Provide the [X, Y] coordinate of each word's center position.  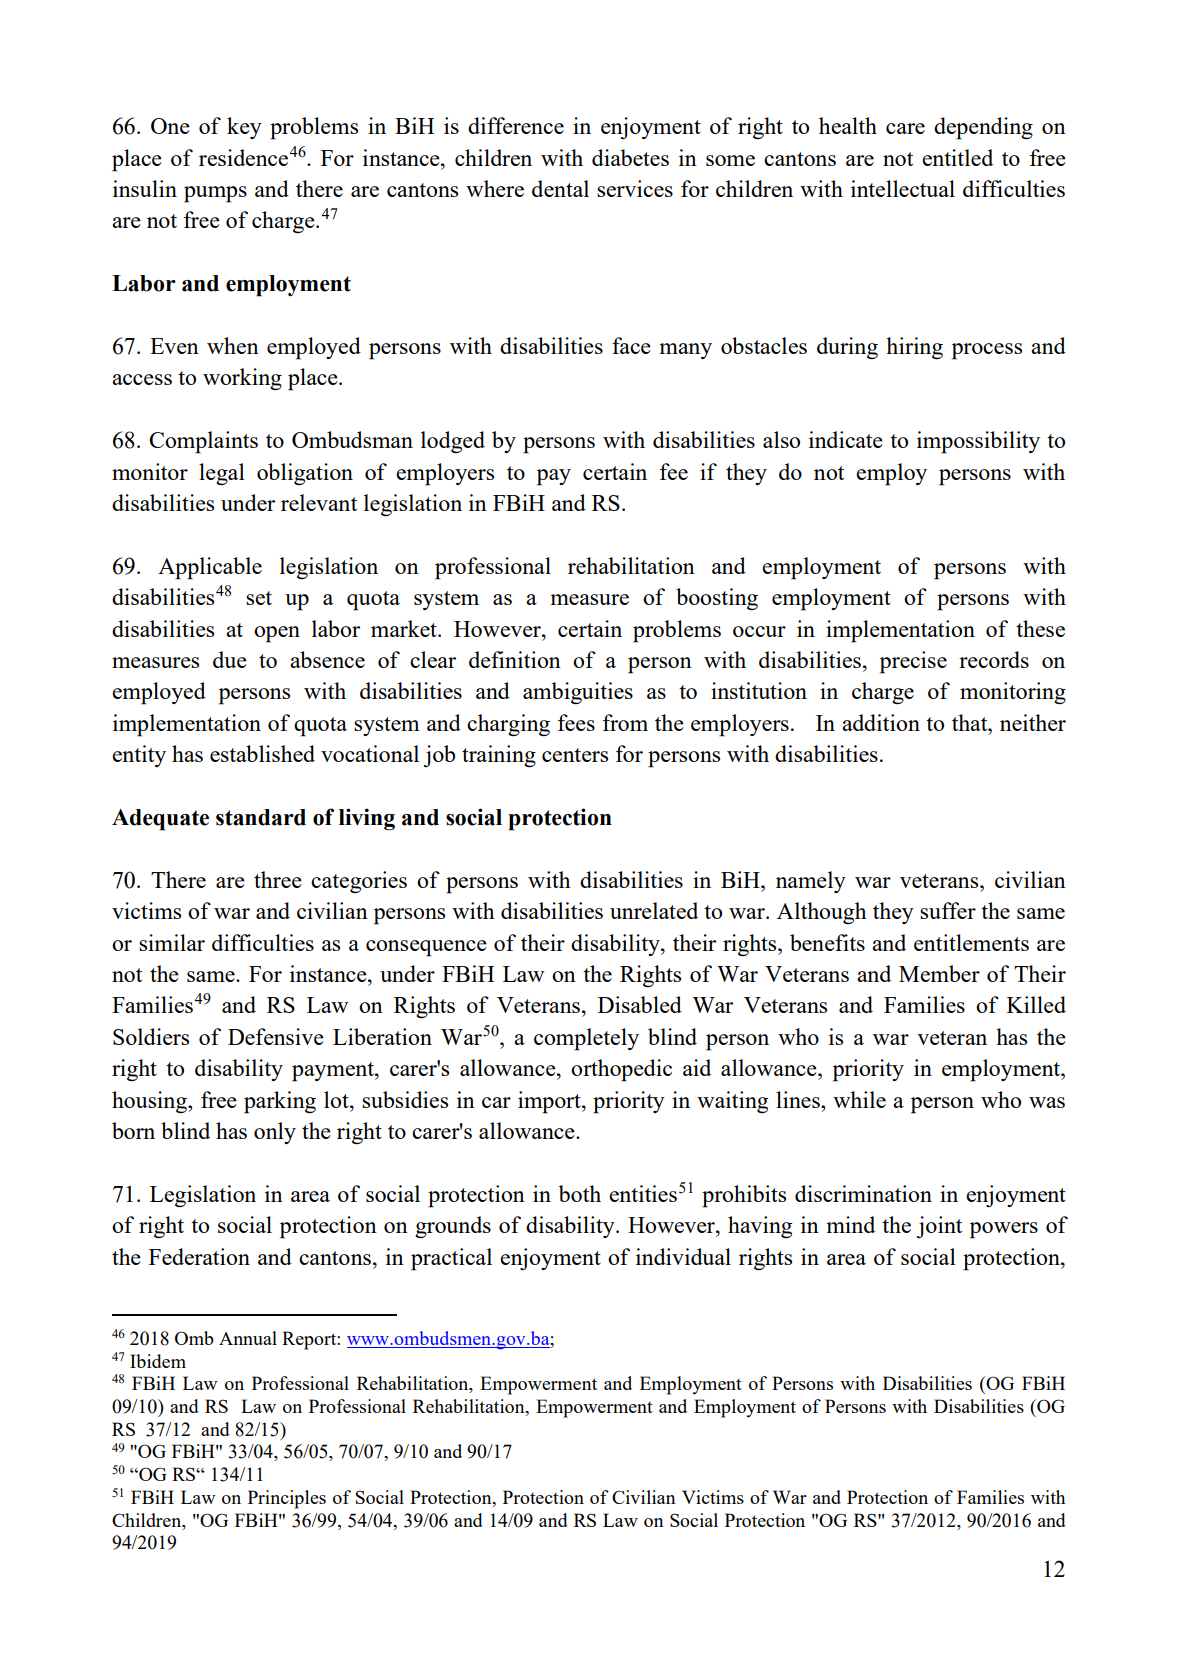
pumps [215, 194]
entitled [957, 157]
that [971, 722]
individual [683, 1256]
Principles [287, 1499]
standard [261, 817]
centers [575, 755]
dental [560, 188]
